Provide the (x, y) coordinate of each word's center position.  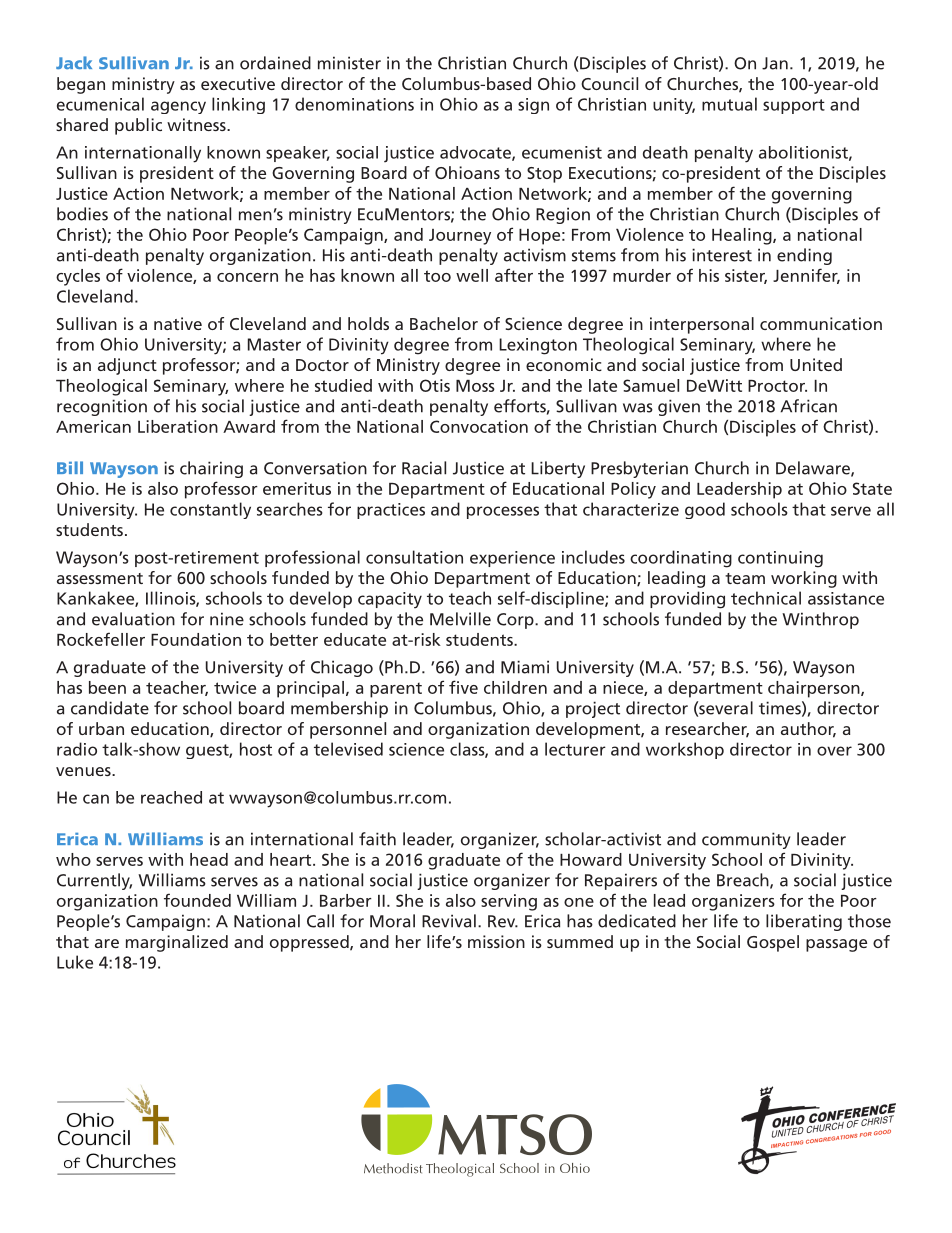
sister (746, 276)
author (808, 730)
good (705, 510)
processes (503, 512)
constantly (210, 510)
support (794, 106)
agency (178, 107)
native (178, 323)
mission (496, 941)
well (472, 275)
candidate (110, 708)
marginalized (177, 943)
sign (533, 106)
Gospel (773, 943)
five (463, 687)
